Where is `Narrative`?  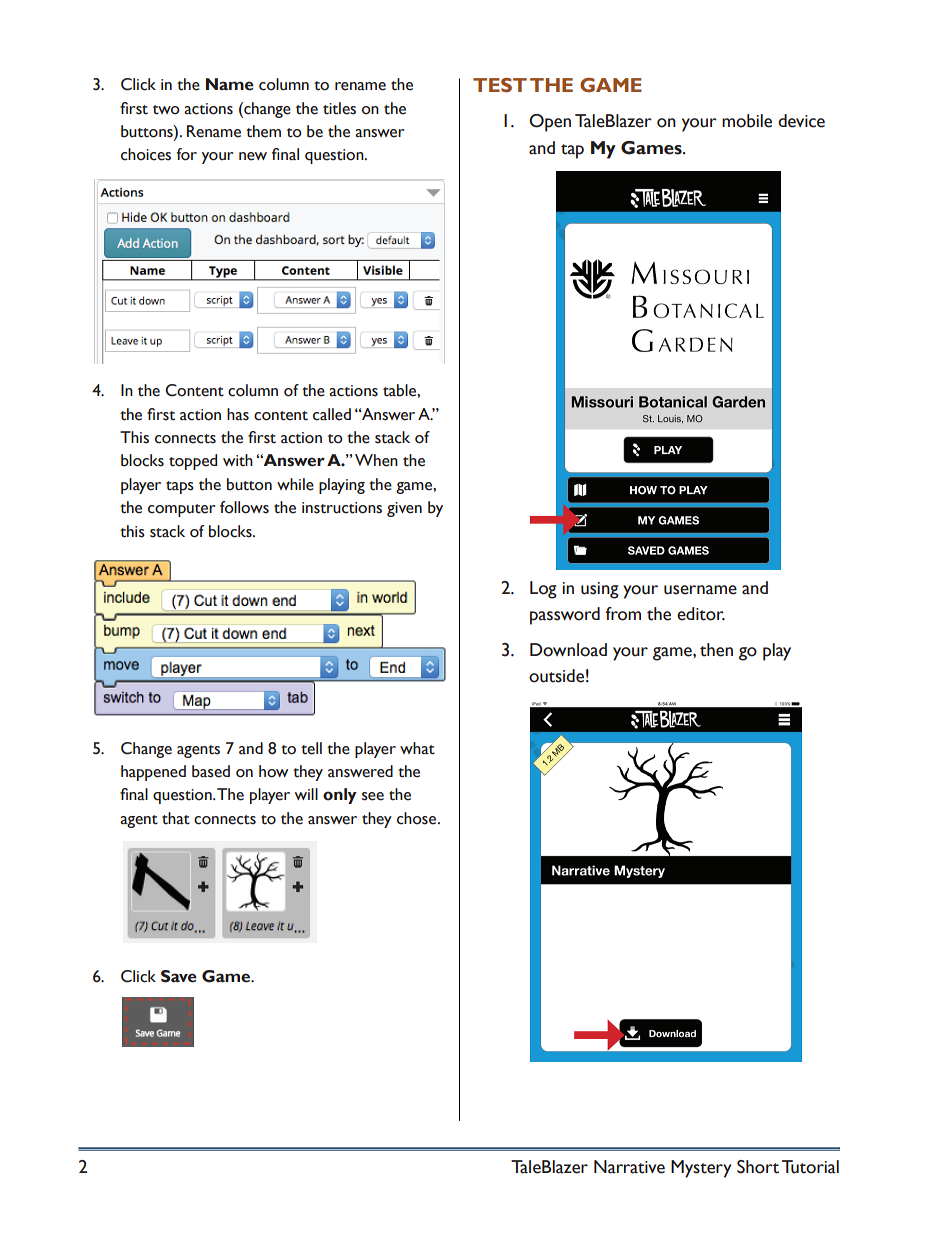
Narrative is located at coordinates (629, 1167).
